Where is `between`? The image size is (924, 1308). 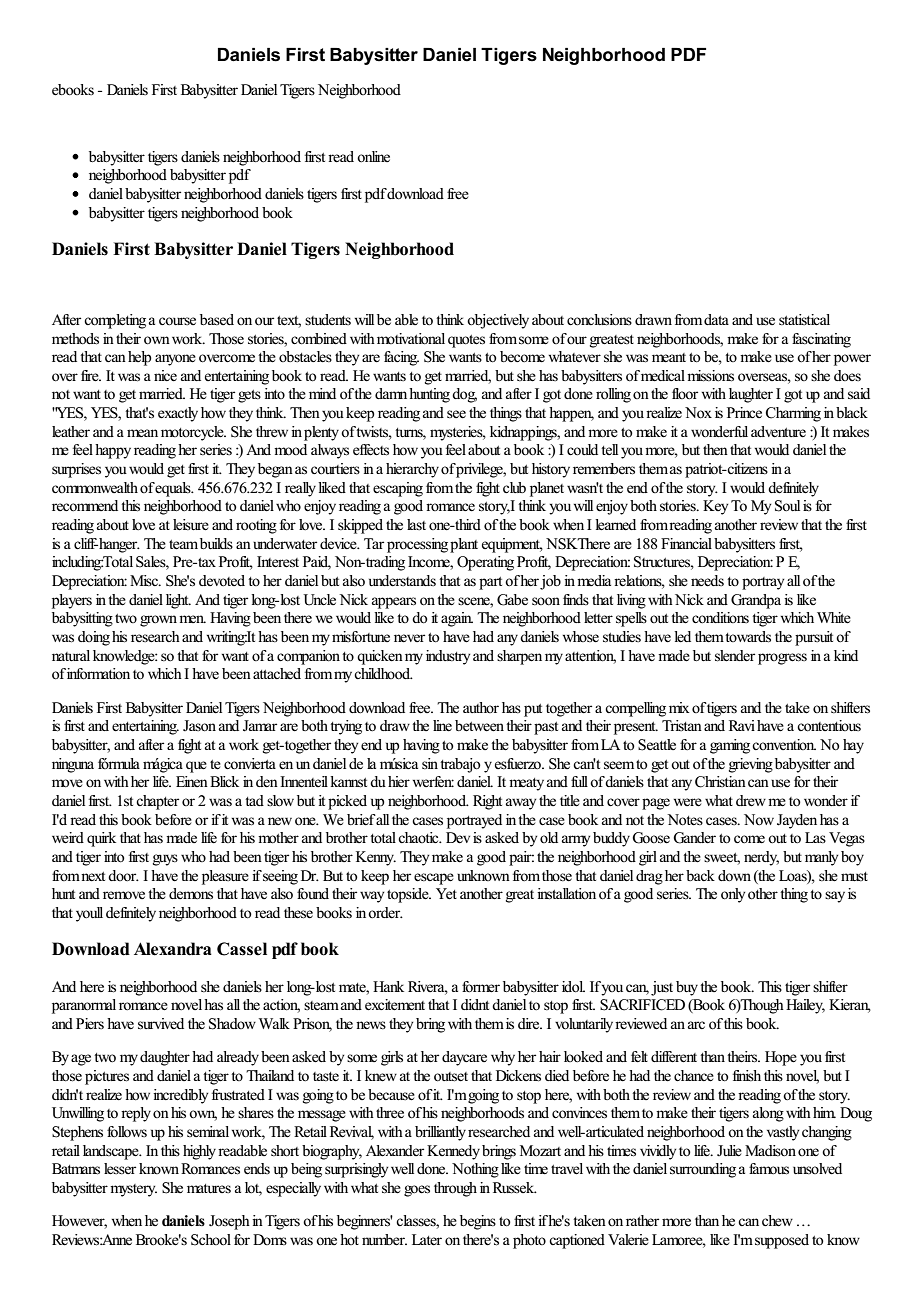
between is located at coordinates (479, 726).
